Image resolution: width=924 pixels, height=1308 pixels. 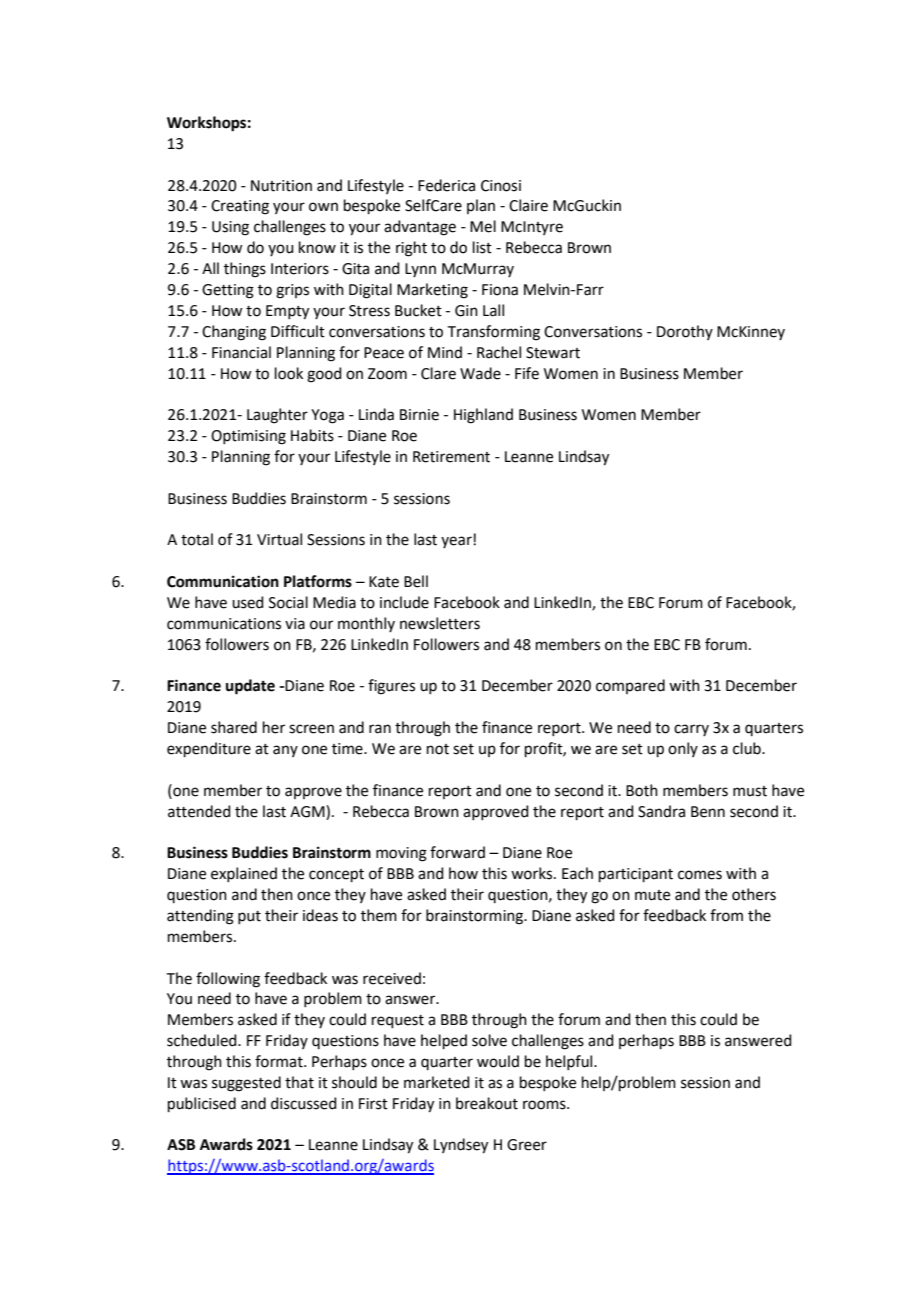 What do you see at coordinates (240, 207) in the image?
I see `Creating` at bounding box center [240, 207].
